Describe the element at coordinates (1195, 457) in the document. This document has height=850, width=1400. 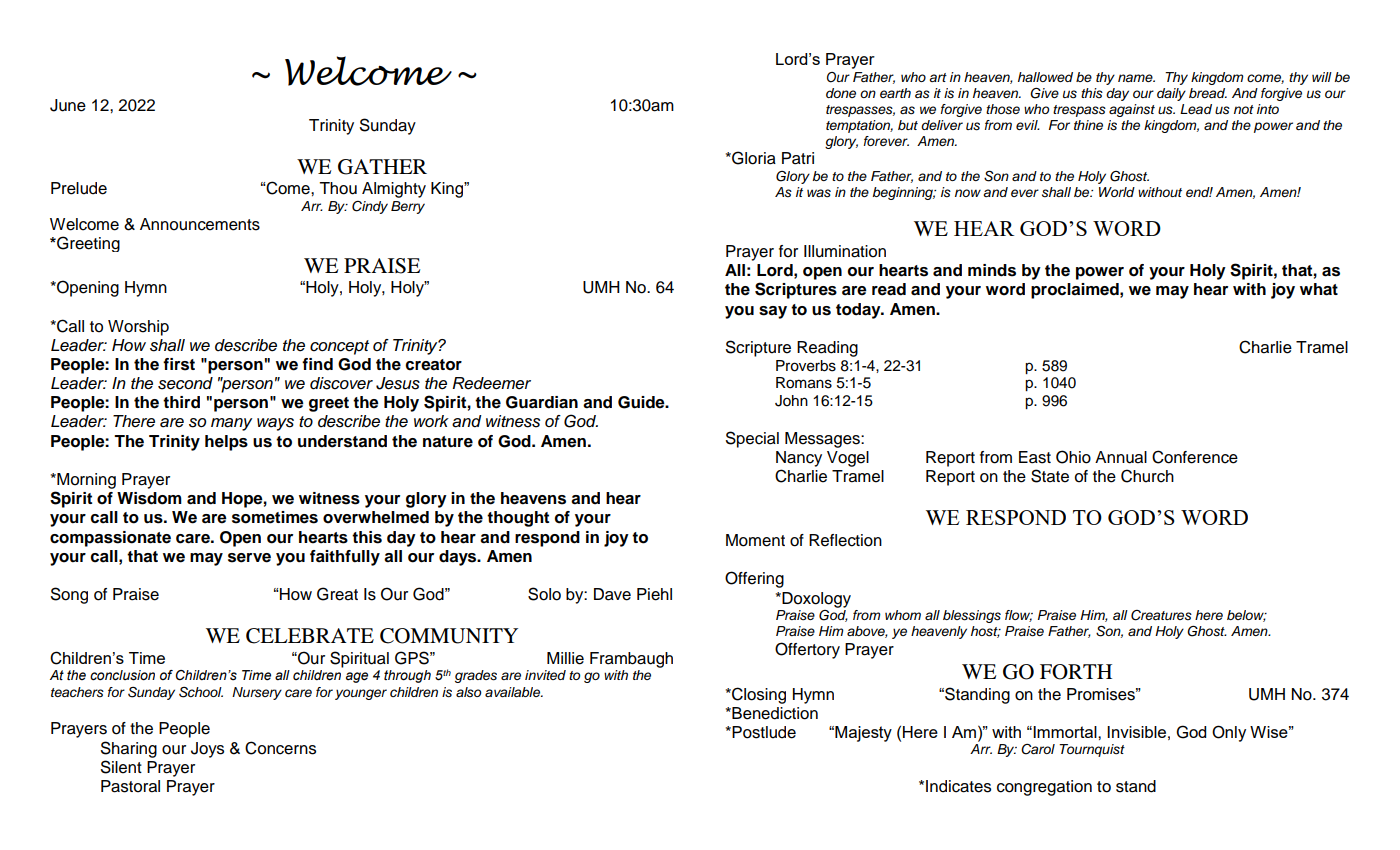
I see `Conference` at that location.
